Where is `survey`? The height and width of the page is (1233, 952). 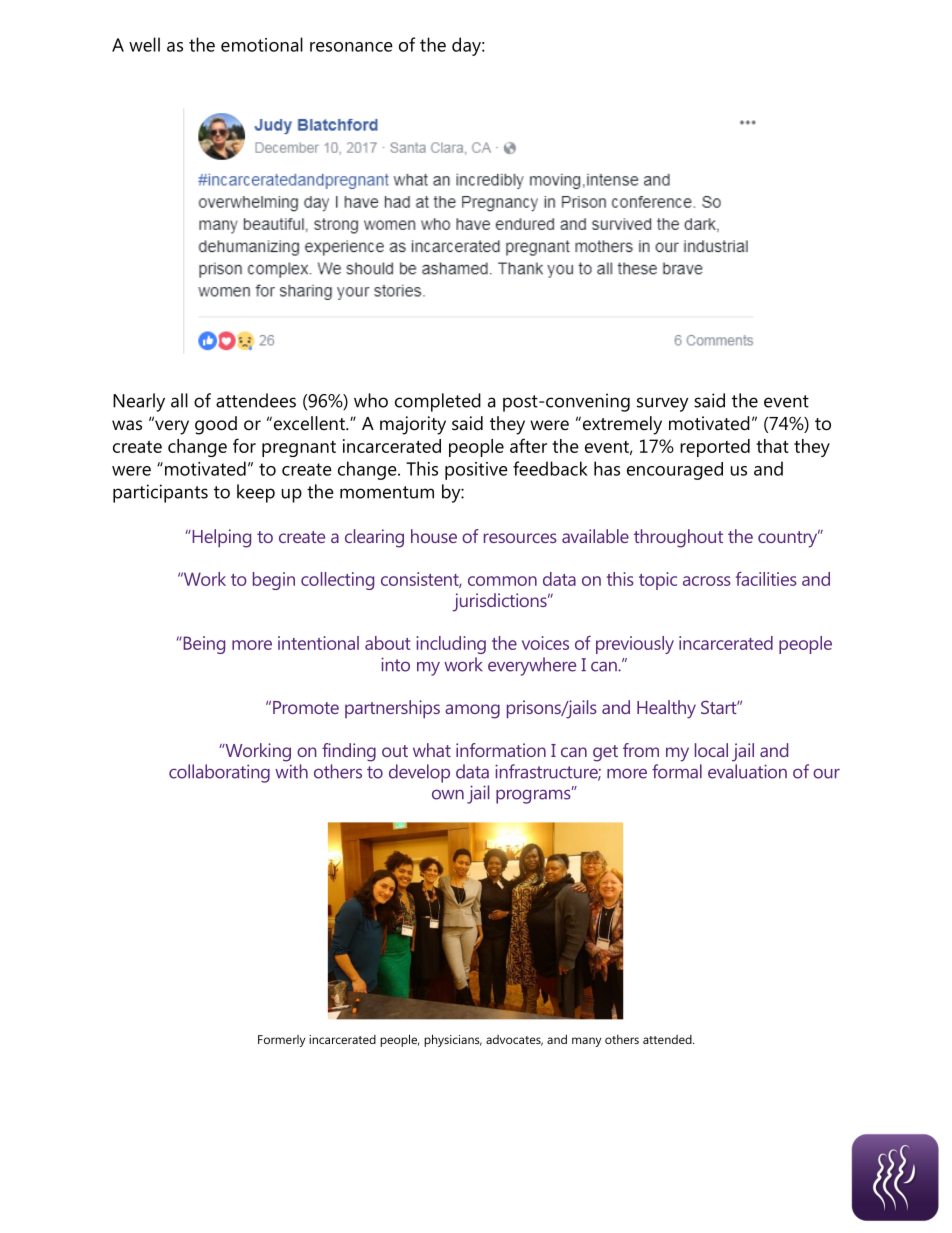
survey is located at coordinates (663, 404).
